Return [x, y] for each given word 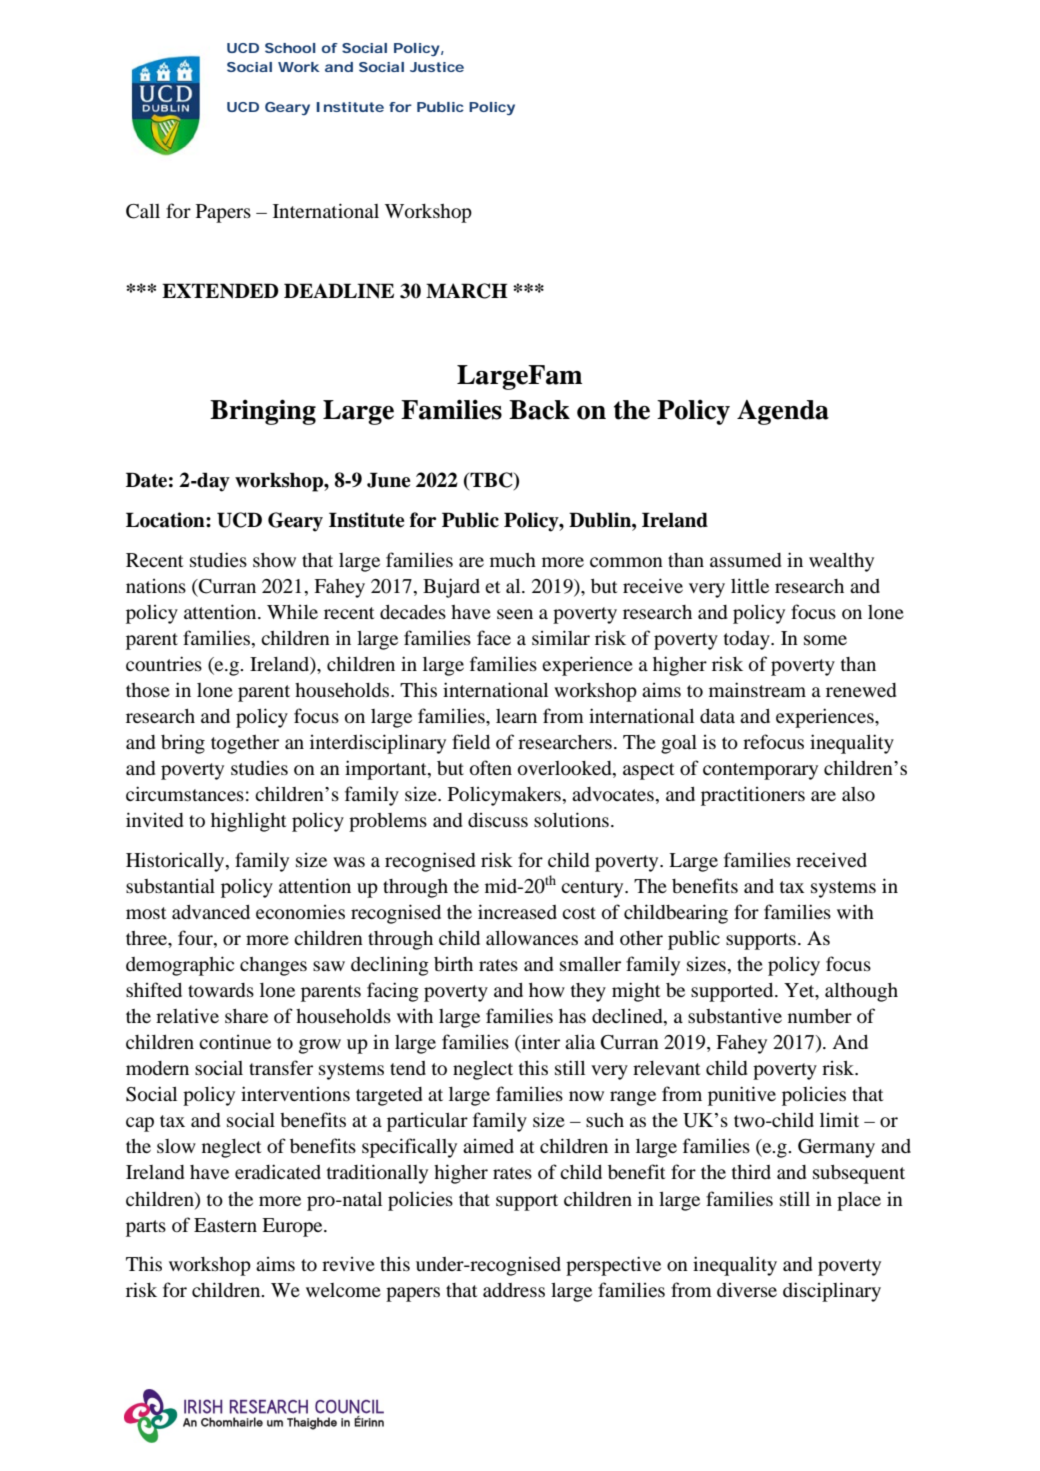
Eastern [225, 1225]
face [494, 637]
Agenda [783, 412]
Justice [437, 67]
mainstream [757, 689]
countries [164, 663]
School [290, 48]
